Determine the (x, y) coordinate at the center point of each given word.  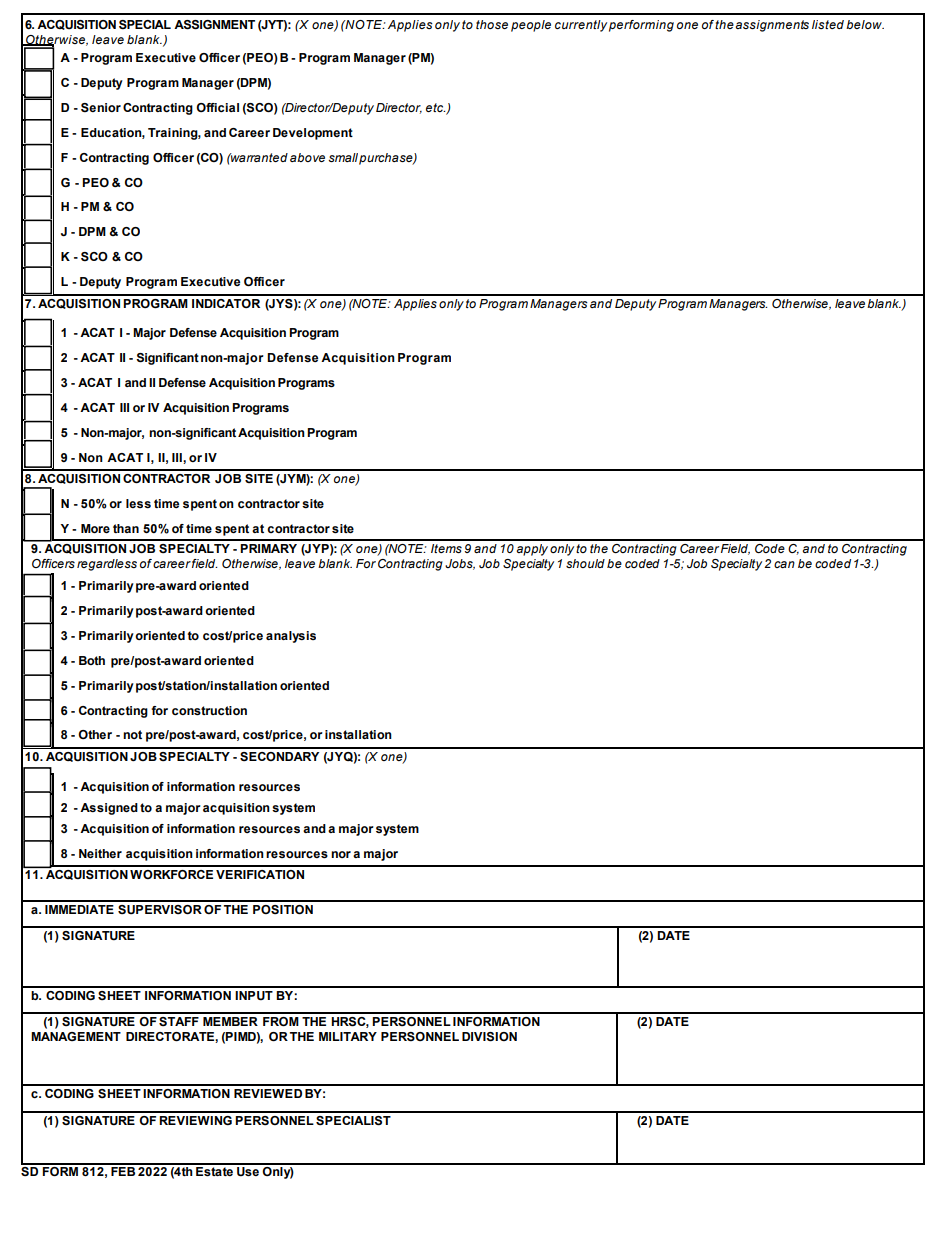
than (126, 528)
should (585, 563)
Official (217, 107)
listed (828, 24)
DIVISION (489, 1037)
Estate (214, 1170)
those (492, 24)
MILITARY (348, 1036)
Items (446, 548)
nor (341, 854)
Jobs (460, 564)
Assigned (109, 809)
